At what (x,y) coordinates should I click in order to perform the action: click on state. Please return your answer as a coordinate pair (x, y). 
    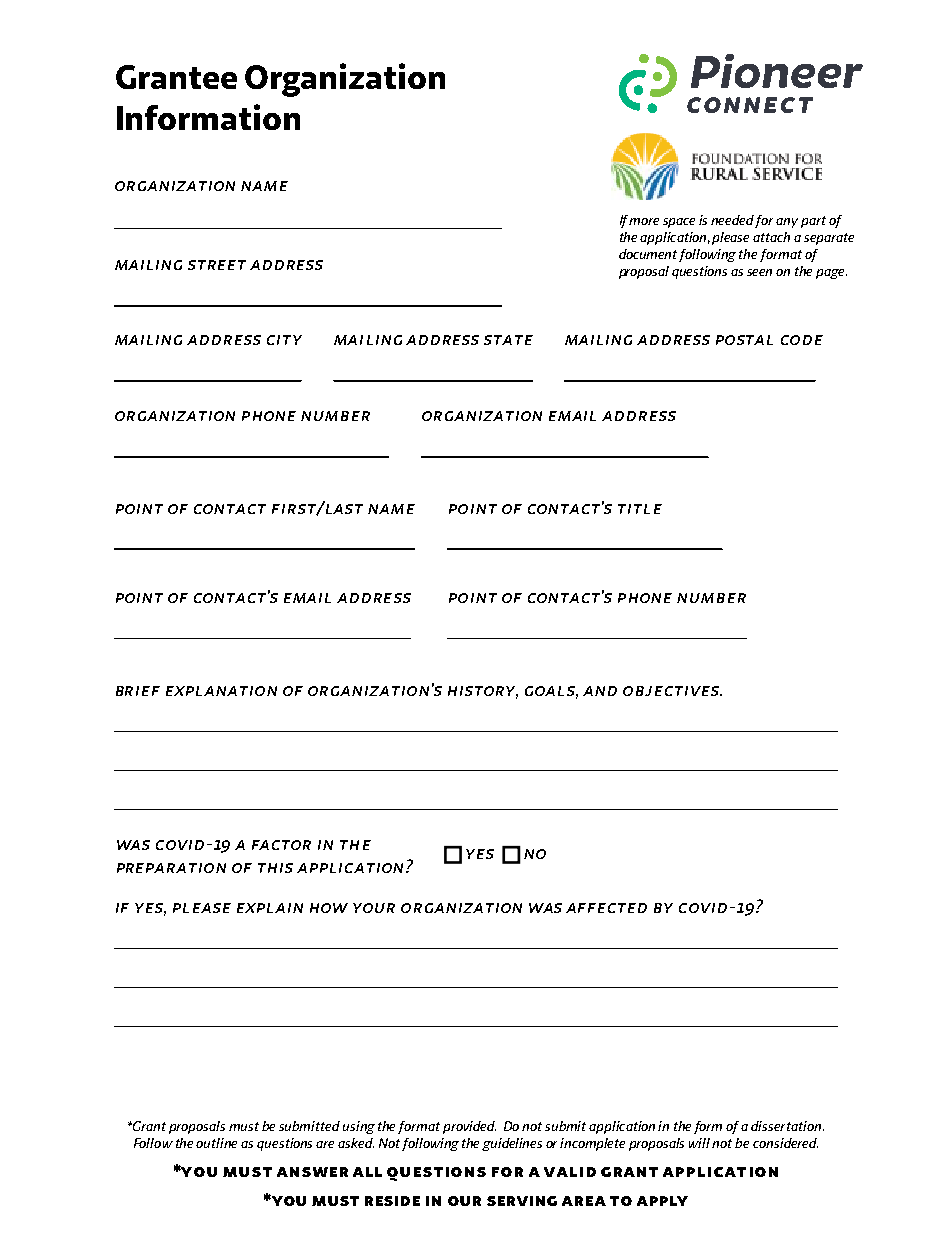
    Looking at the image, I should click on (508, 340).
